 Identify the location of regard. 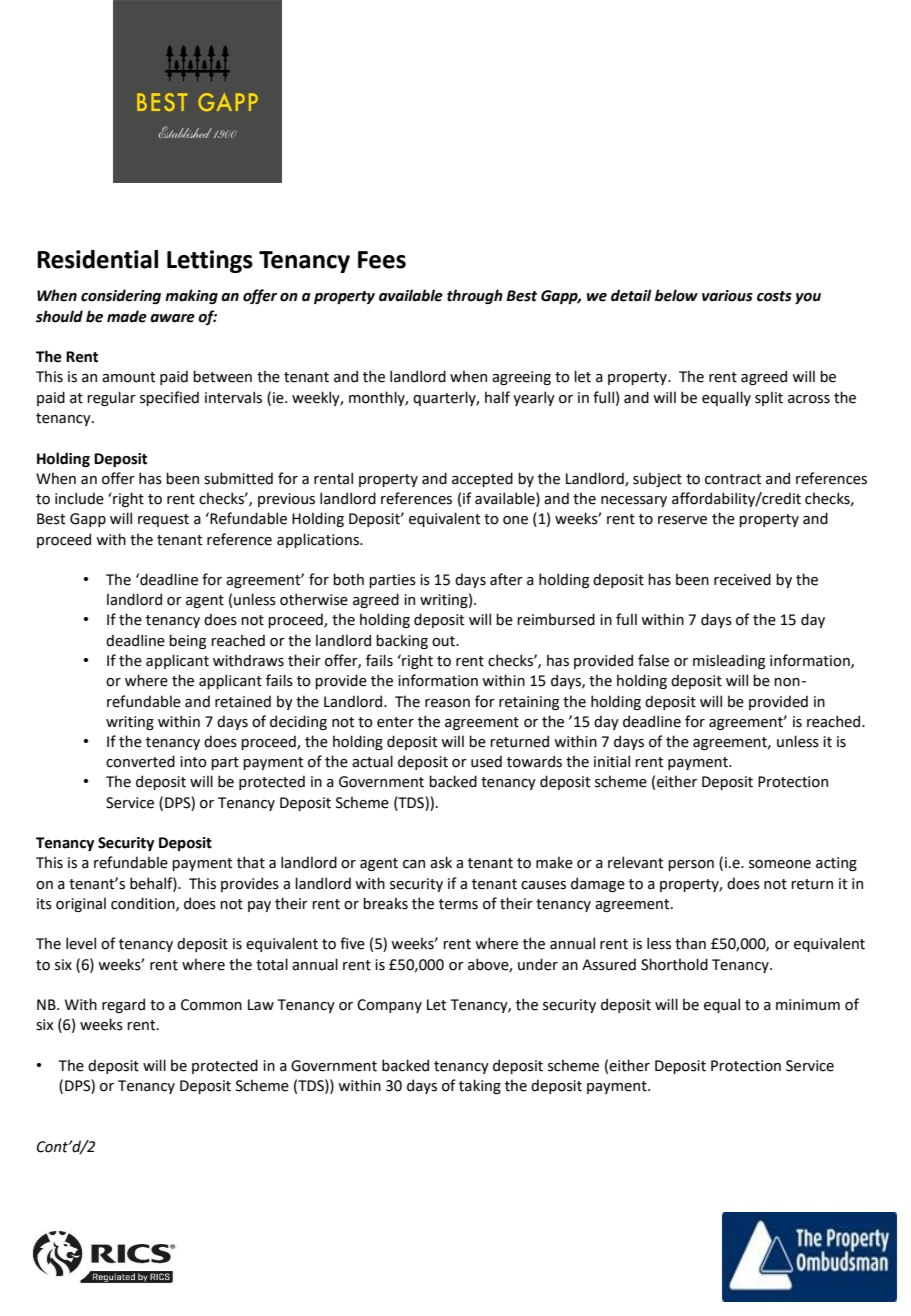
(123, 1005).
